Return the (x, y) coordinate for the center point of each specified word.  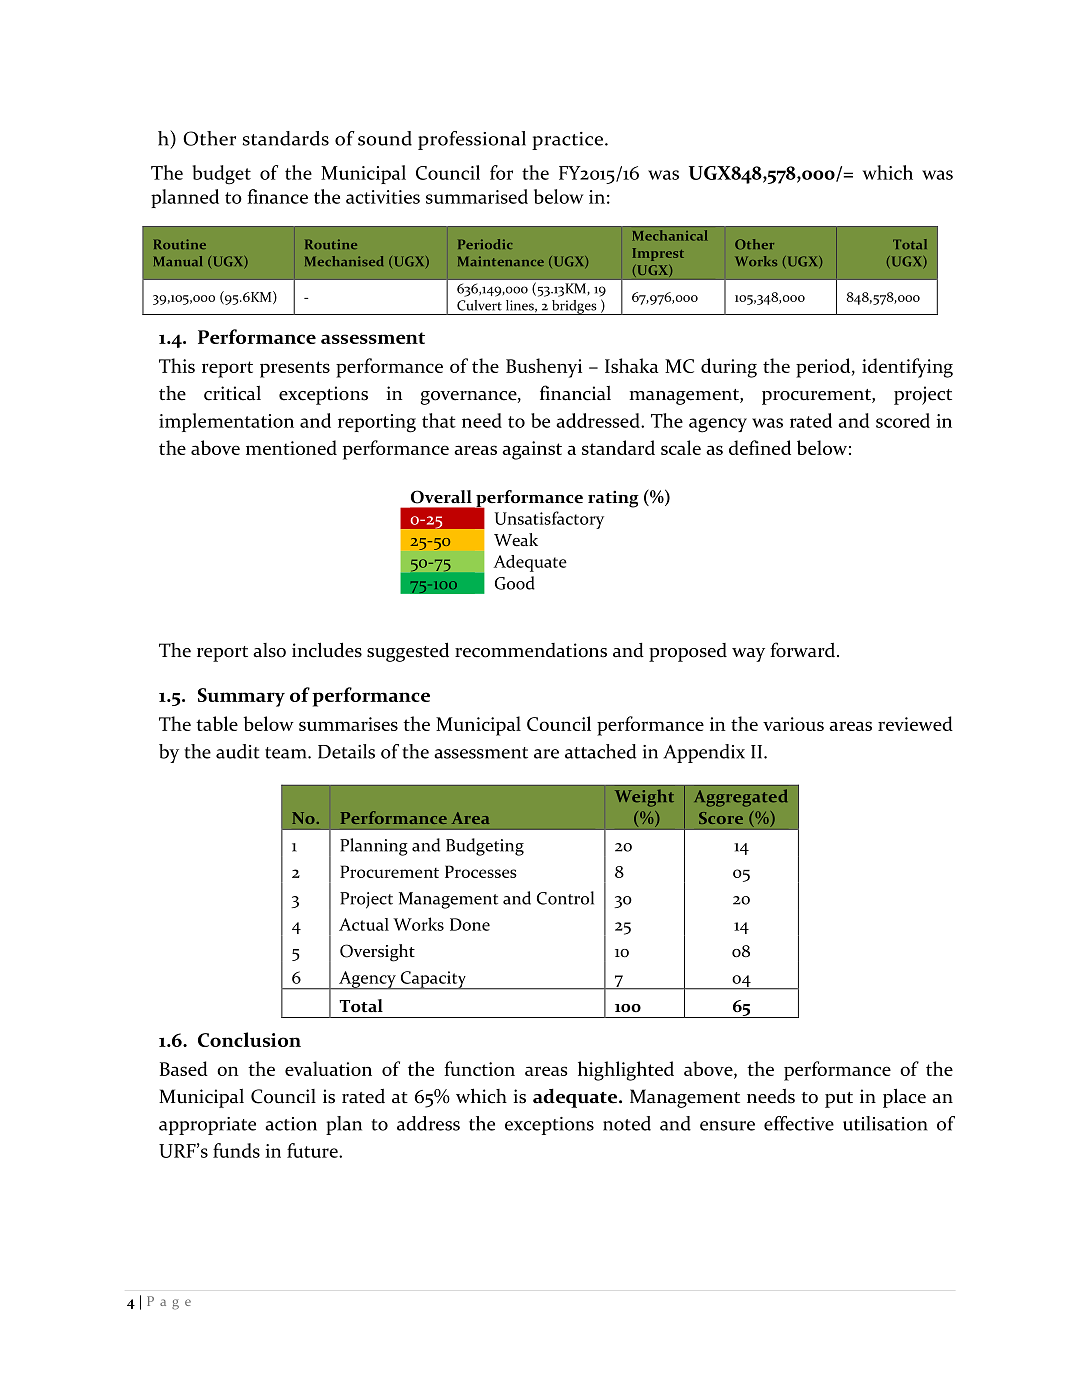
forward (804, 650)
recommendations (531, 650)
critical (232, 393)
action (291, 1124)
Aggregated (740, 798)
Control (565, 898)
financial (575, 393)
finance (277, 196)
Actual (364, 924)
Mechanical (670, 235)
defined (760, 447)
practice (567, 141)
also (269, 650)
